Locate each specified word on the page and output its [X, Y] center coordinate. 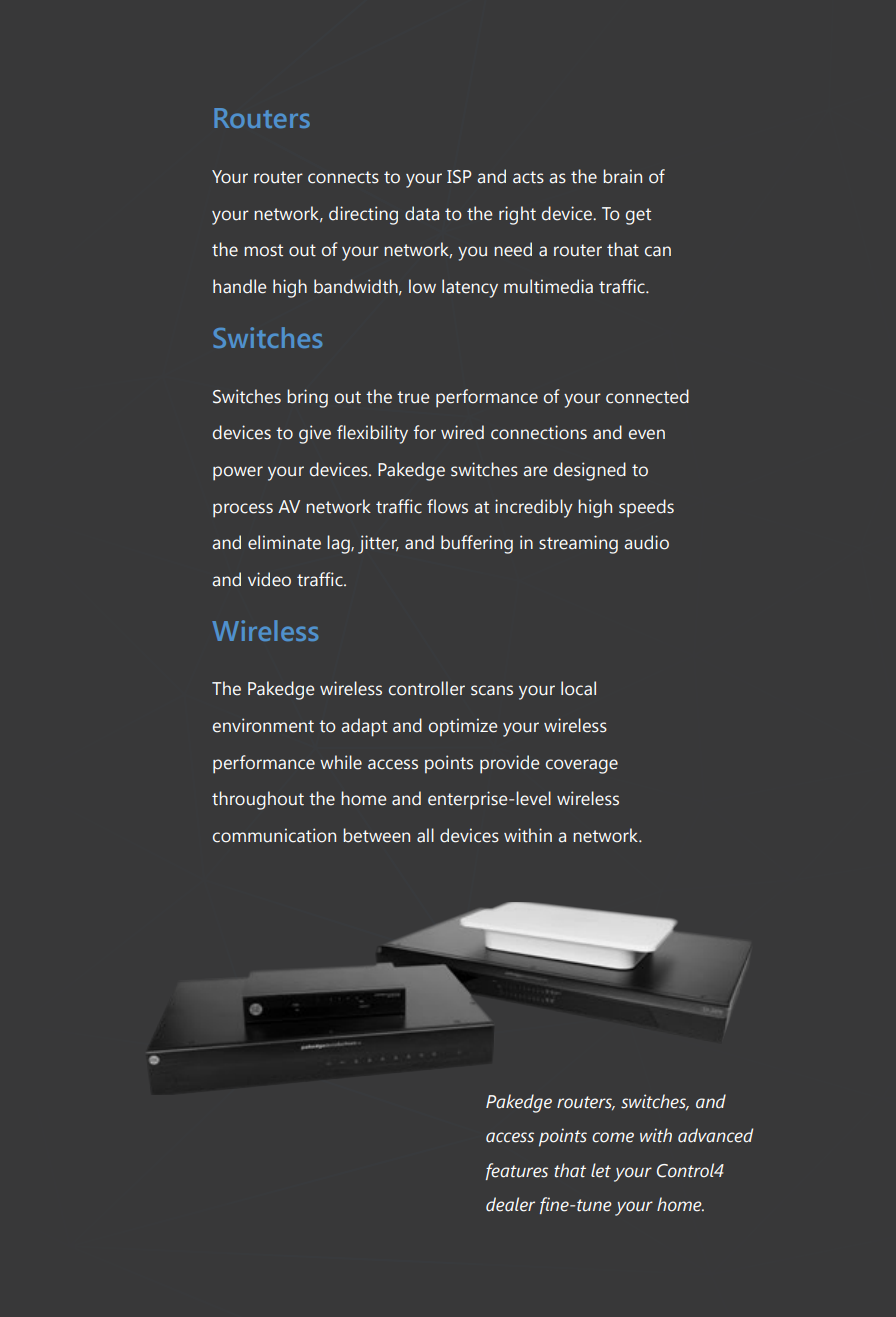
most [263, 250]
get [638, 216]
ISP [459, 177]
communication [274, 835]
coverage [582, 766]
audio [646, 542]
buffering [477, 544]
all [425, 835]
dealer [510, 1204]
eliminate [284, 542]
